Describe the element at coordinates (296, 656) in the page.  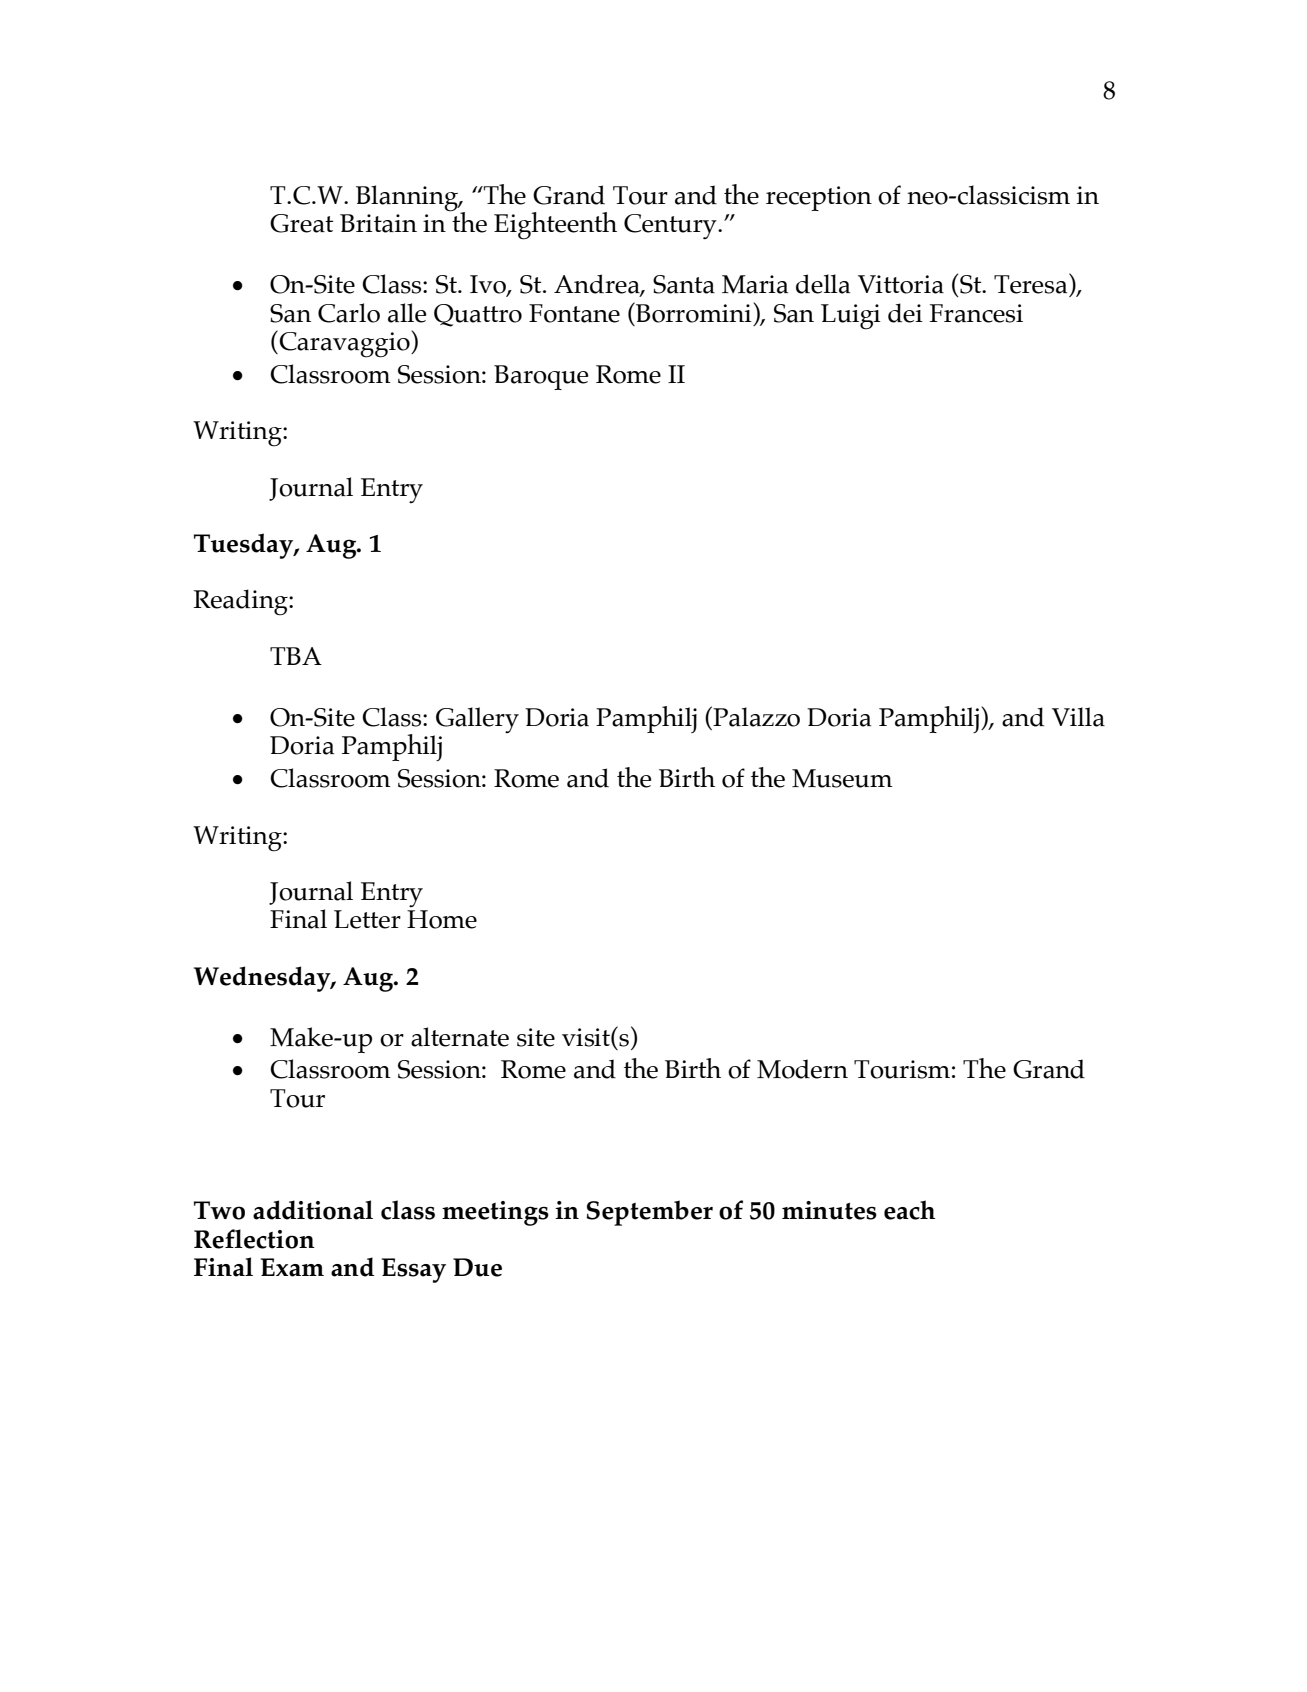
I see `TBA` at that location.
